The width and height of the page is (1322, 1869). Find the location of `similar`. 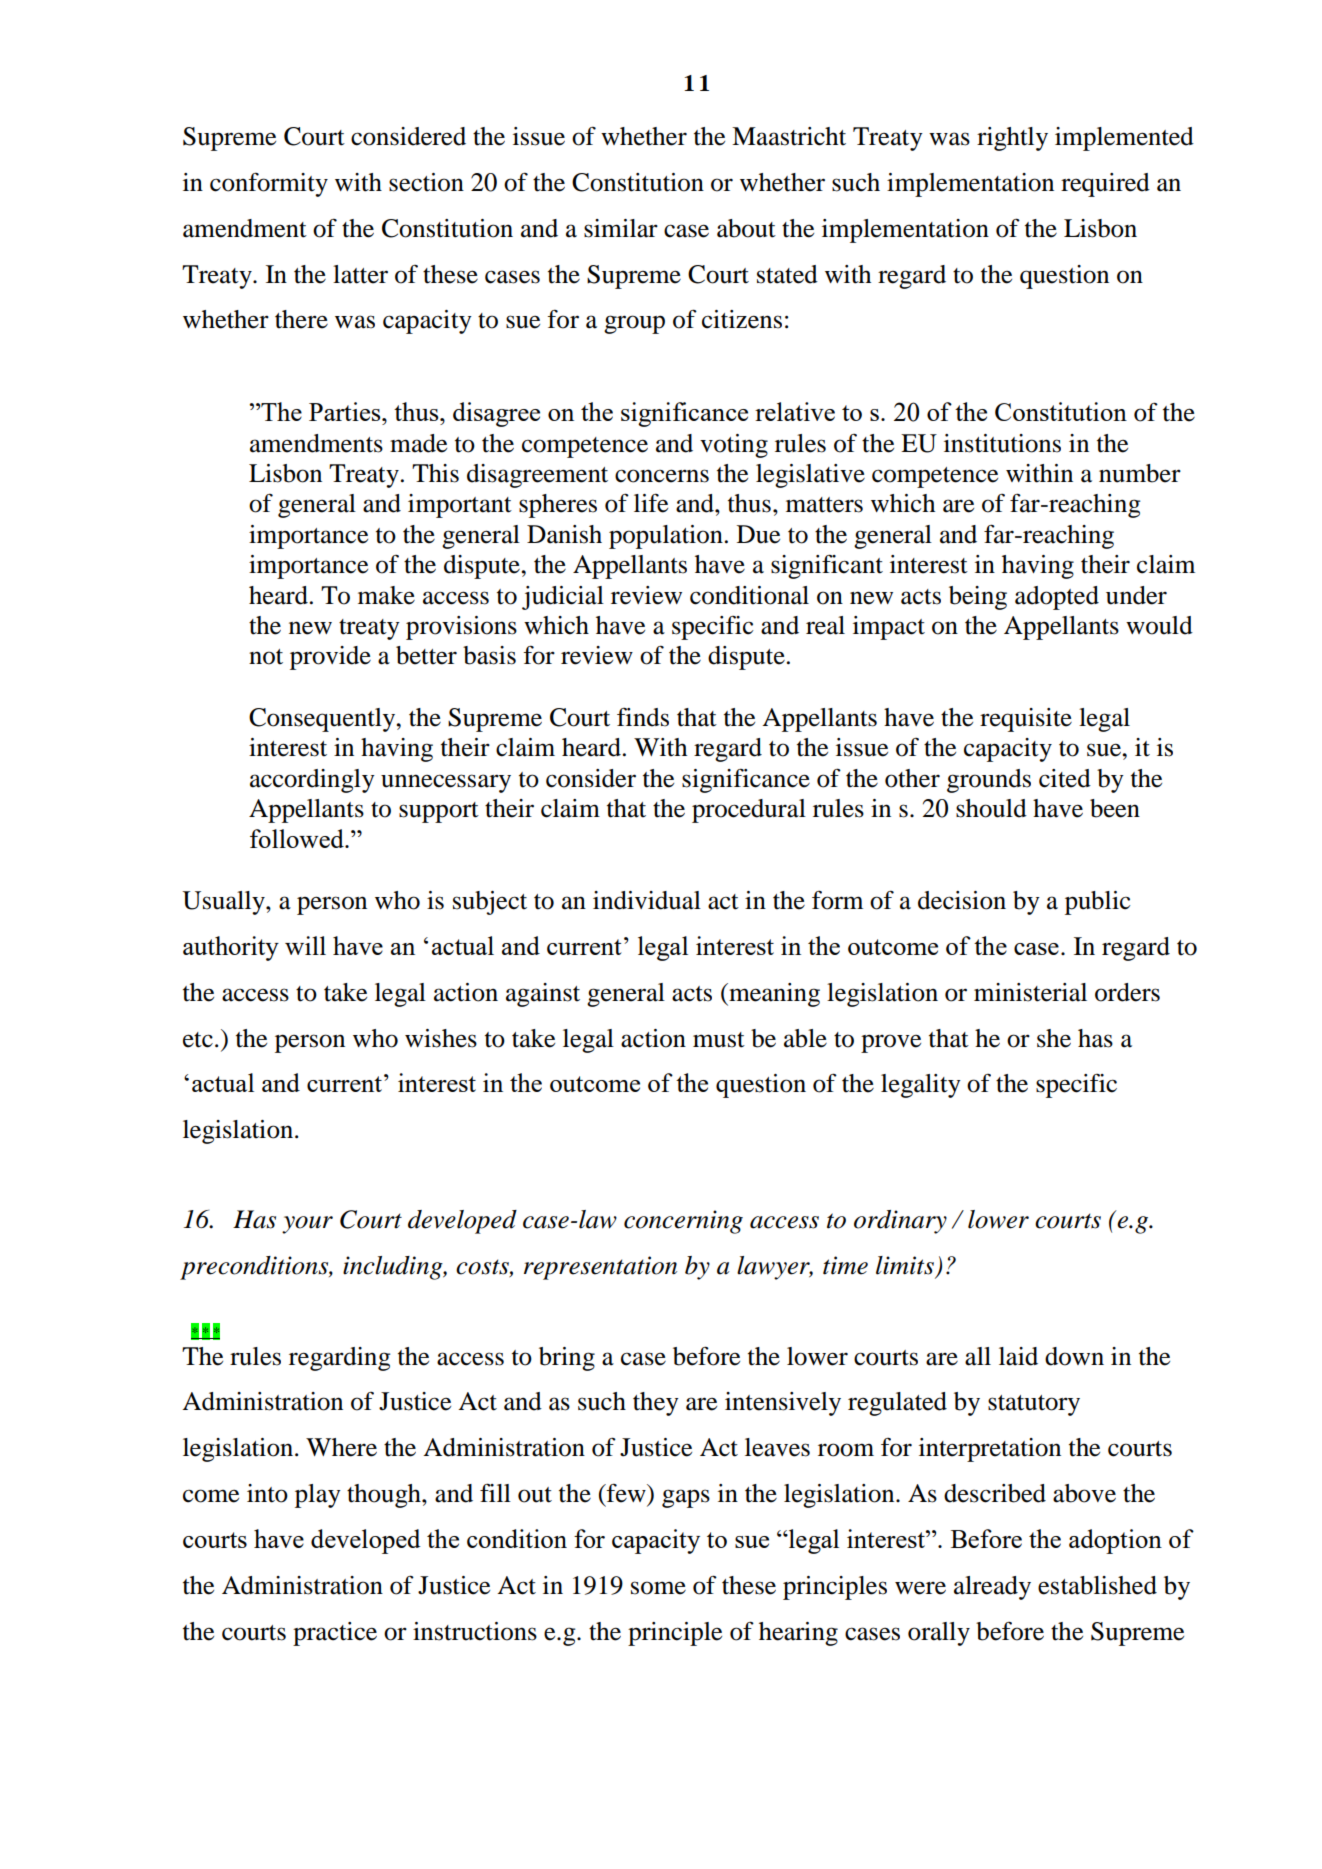

similar is located at coordinates (621, 228).
